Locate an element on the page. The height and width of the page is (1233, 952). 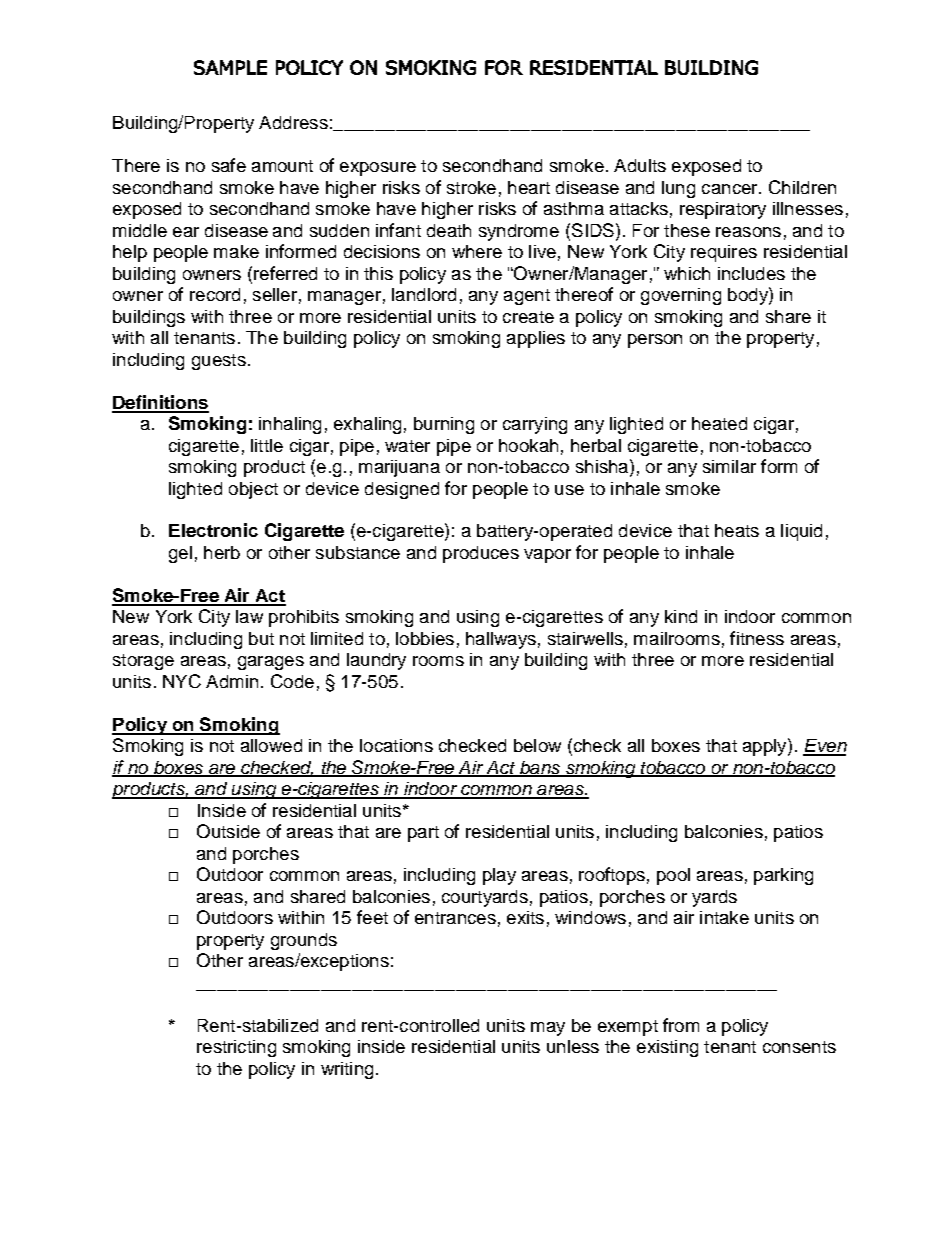
burning is located at coordinates (444, 425).
